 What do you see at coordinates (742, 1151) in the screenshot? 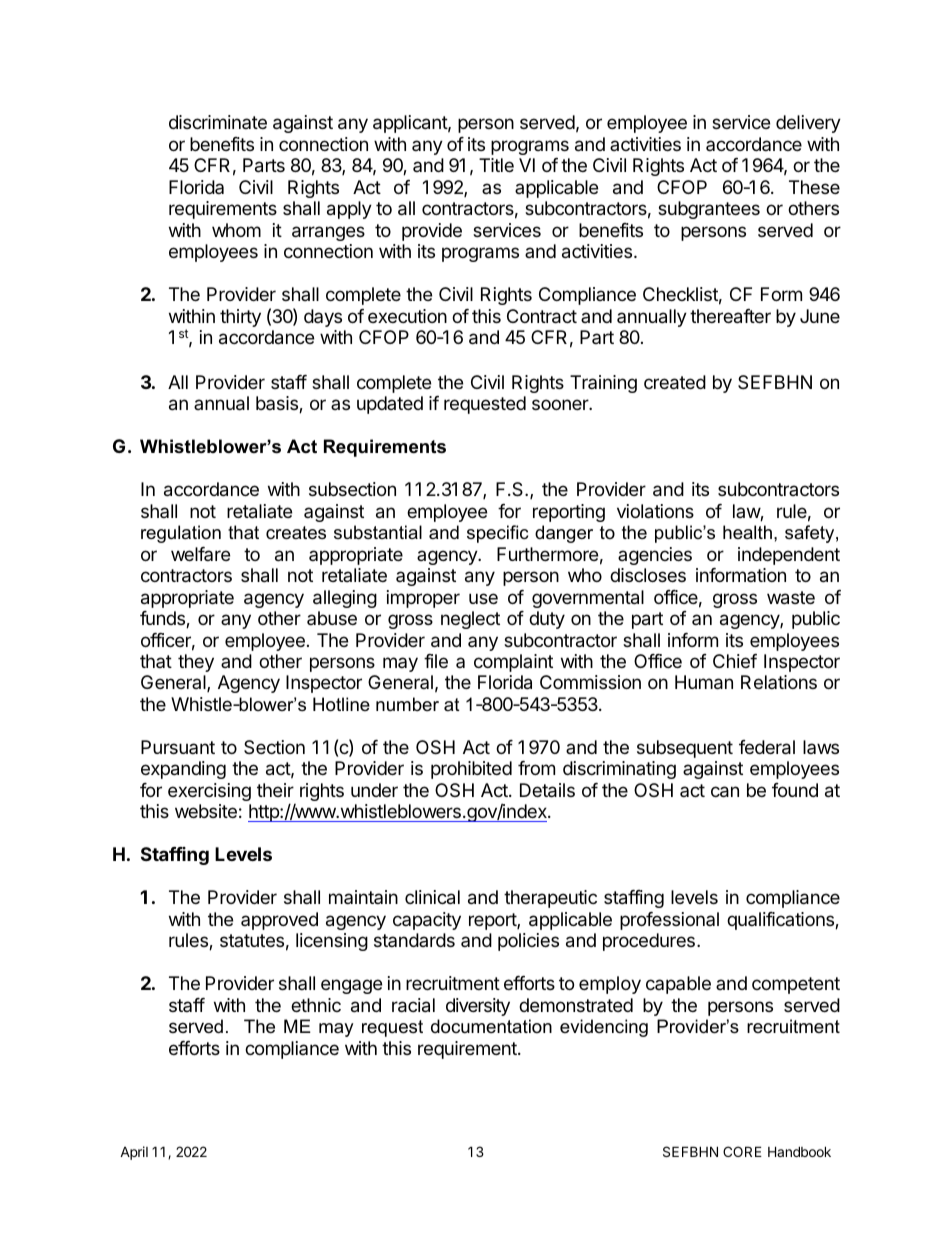
I see `CORE` at bounding box center [742, 1151].
